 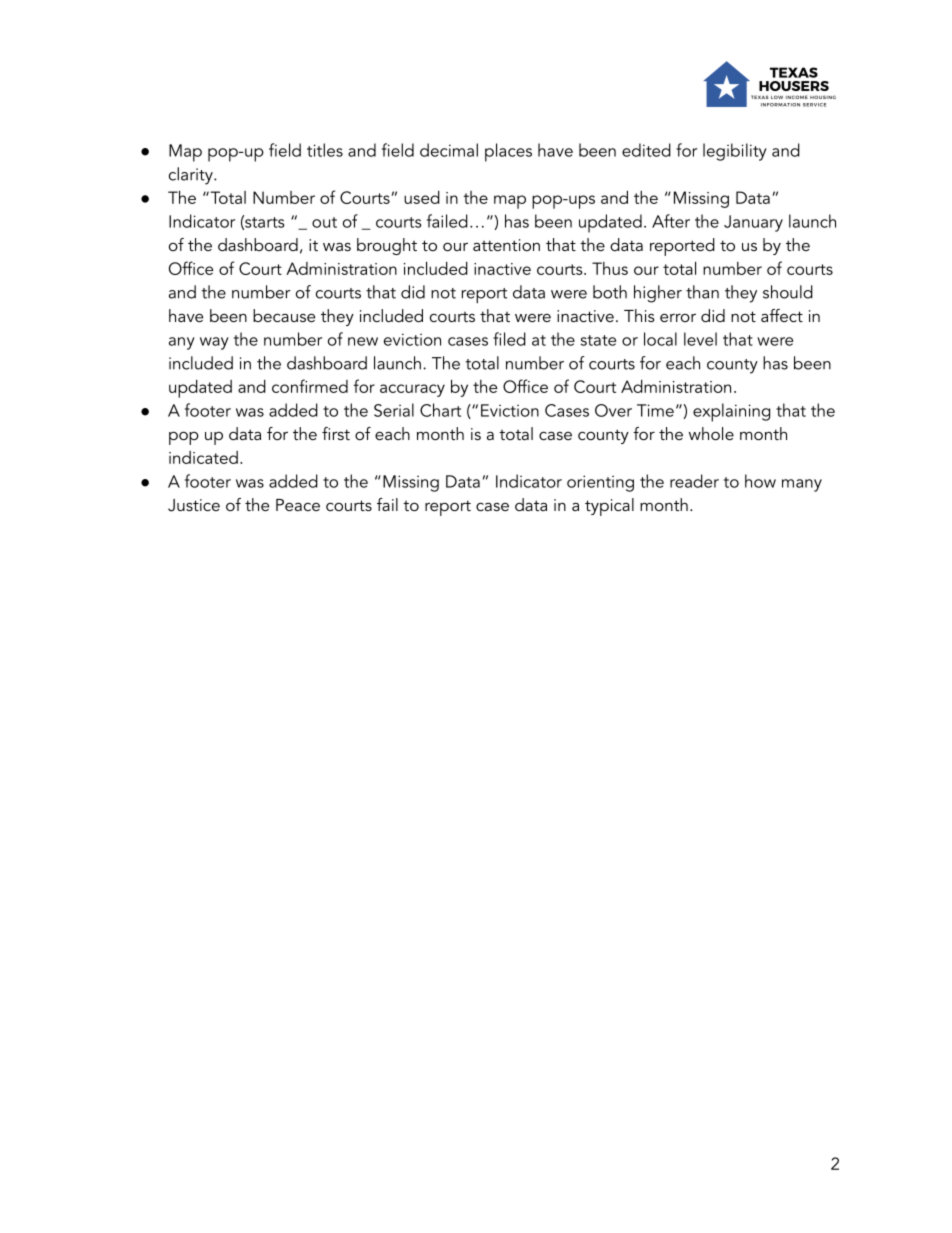 I want to click on Peace, so click(x=298, y=505).
